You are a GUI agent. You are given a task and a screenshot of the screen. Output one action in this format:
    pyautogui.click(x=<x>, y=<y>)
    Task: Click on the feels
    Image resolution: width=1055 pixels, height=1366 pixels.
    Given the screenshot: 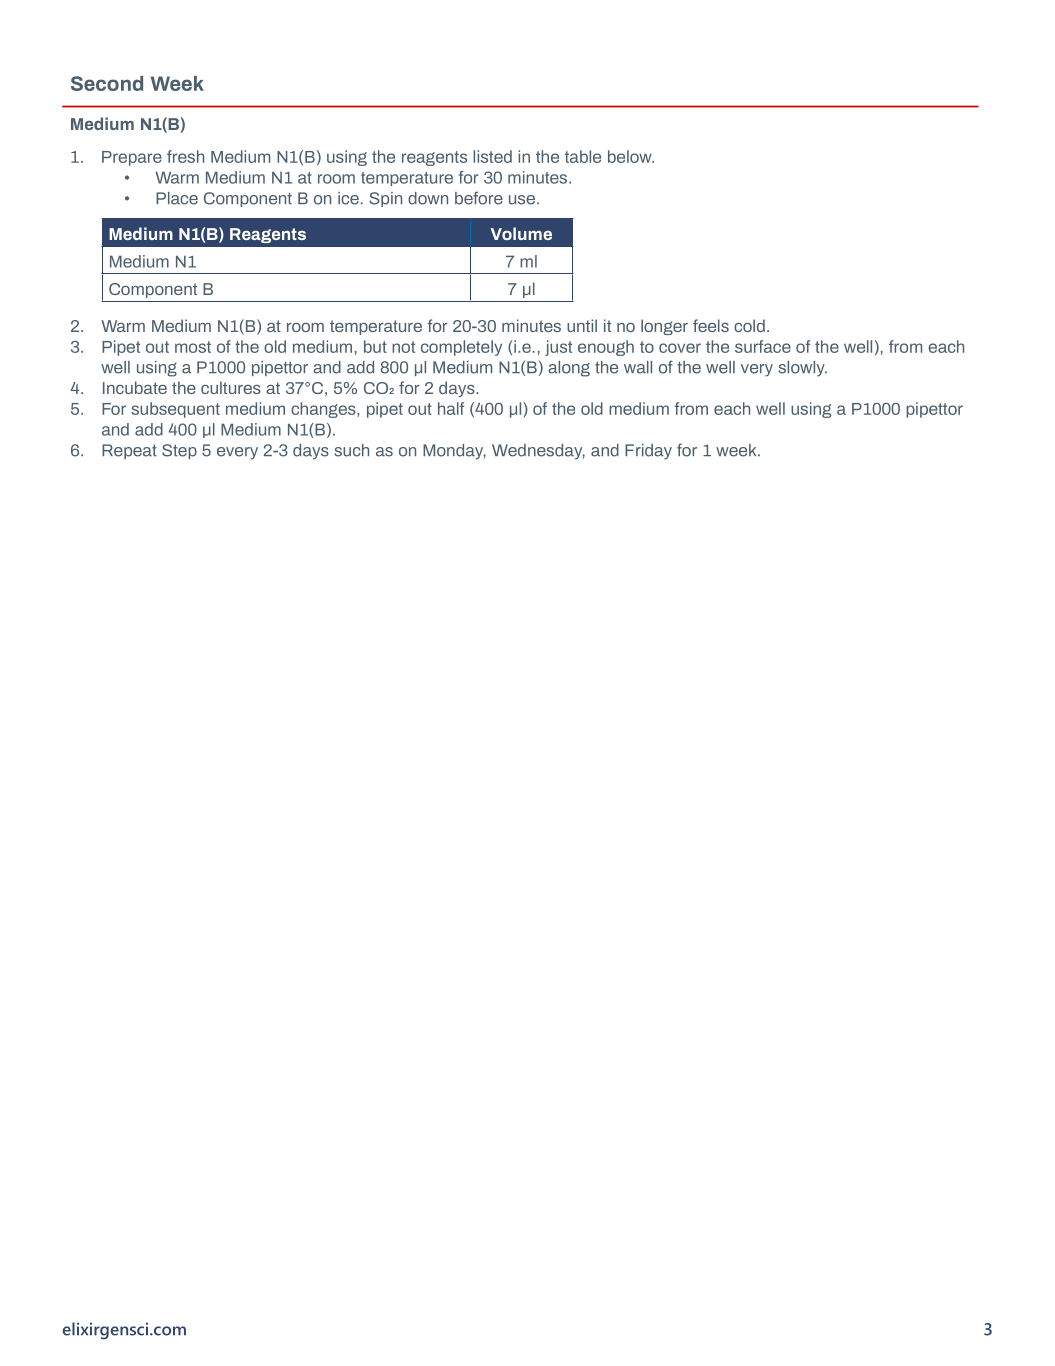 What is the action you would take?
    pyautogui.click(x=711, y=325)
